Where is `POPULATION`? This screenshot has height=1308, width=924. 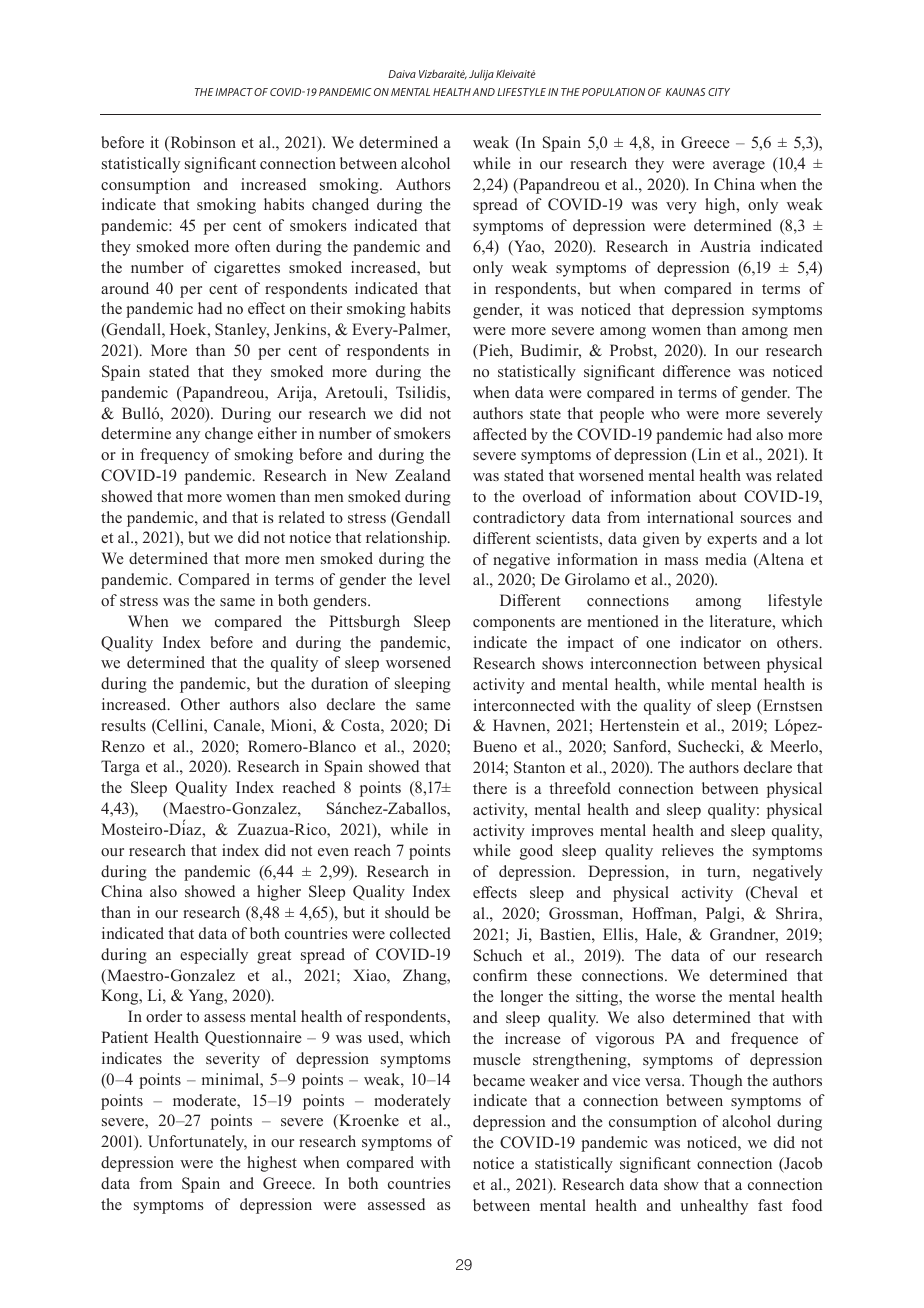
POPULATION is located at coordinates (613, 92).
